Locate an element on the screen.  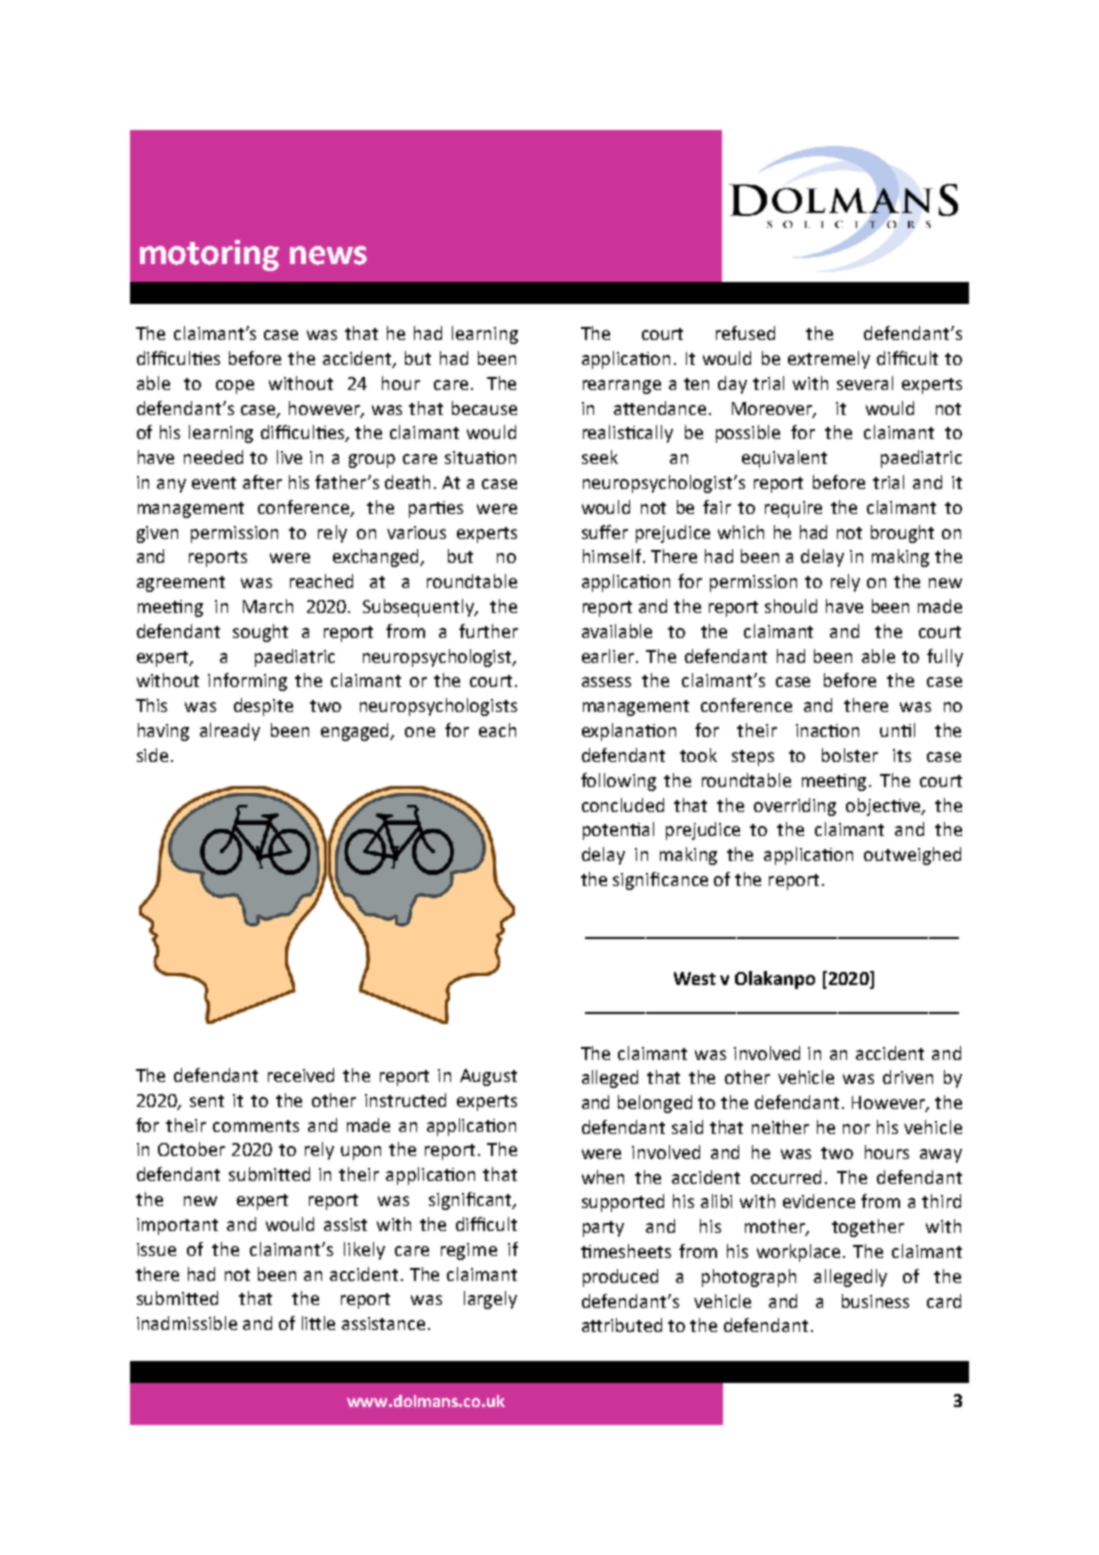
objective is located at coordinates (884, 807).
